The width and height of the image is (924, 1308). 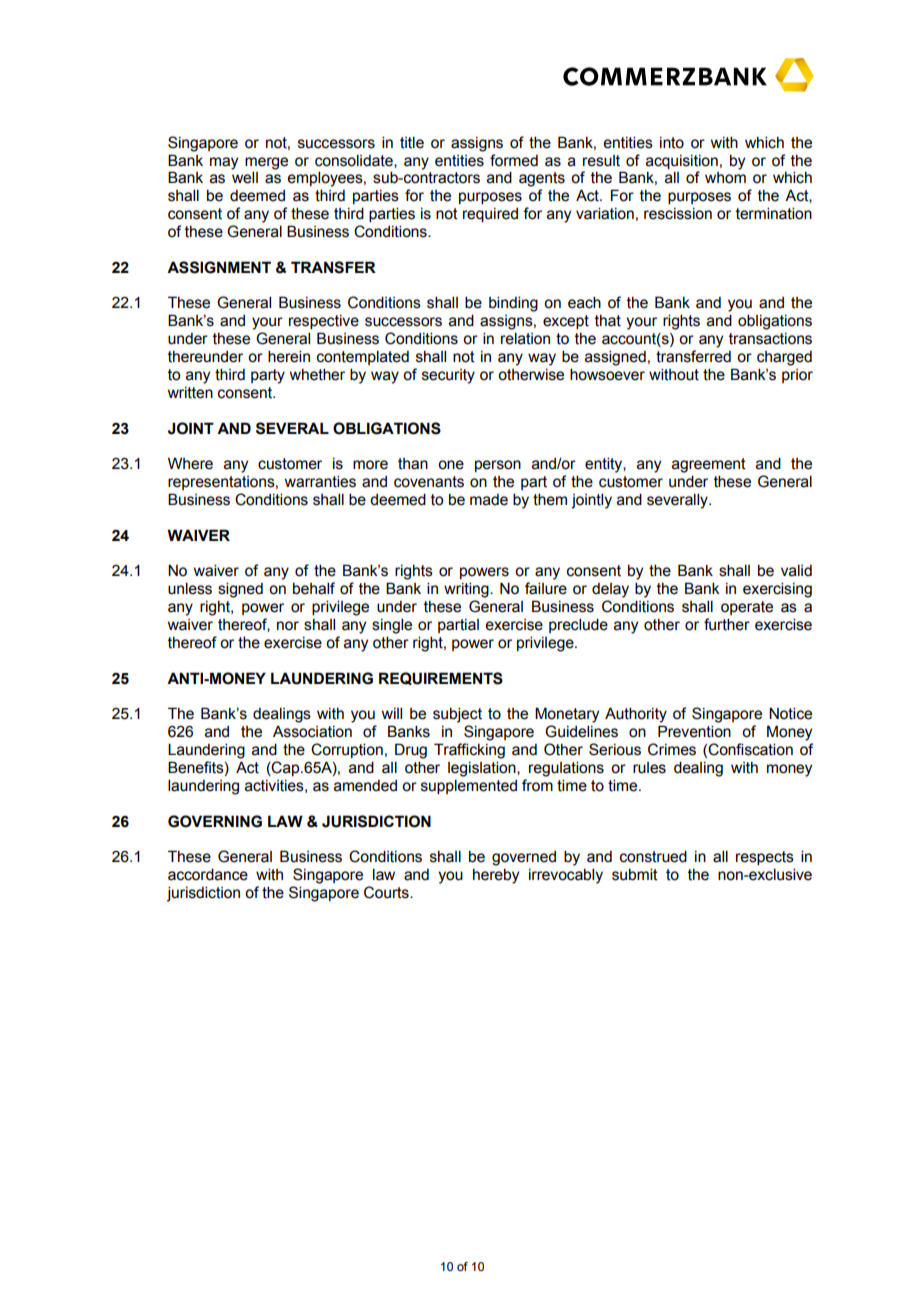 What do you see at coordinates (190, 463) in the image?
I see `Where` at bounding box center [190, 463].
